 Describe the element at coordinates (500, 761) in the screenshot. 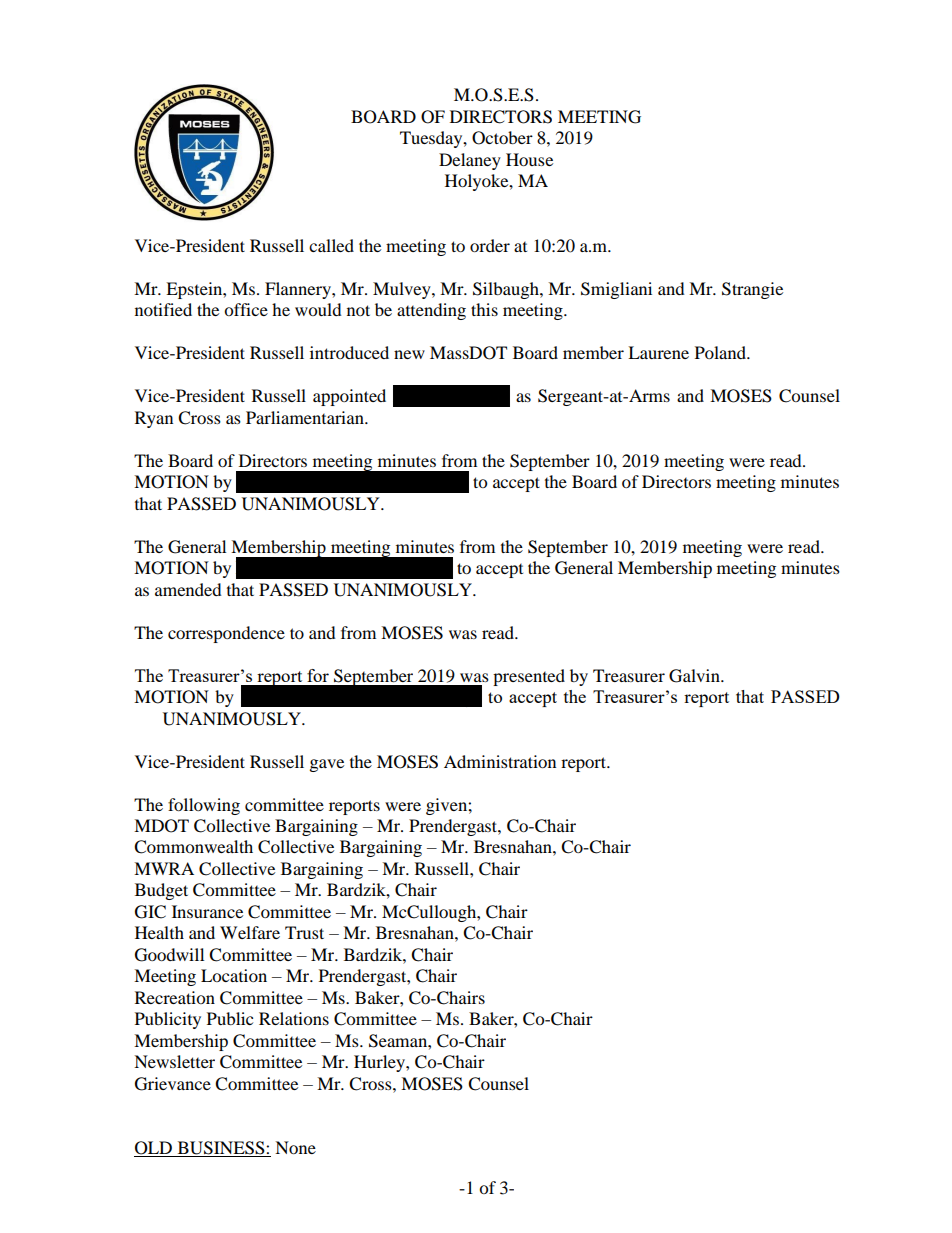

I see `Administration` at that location.
